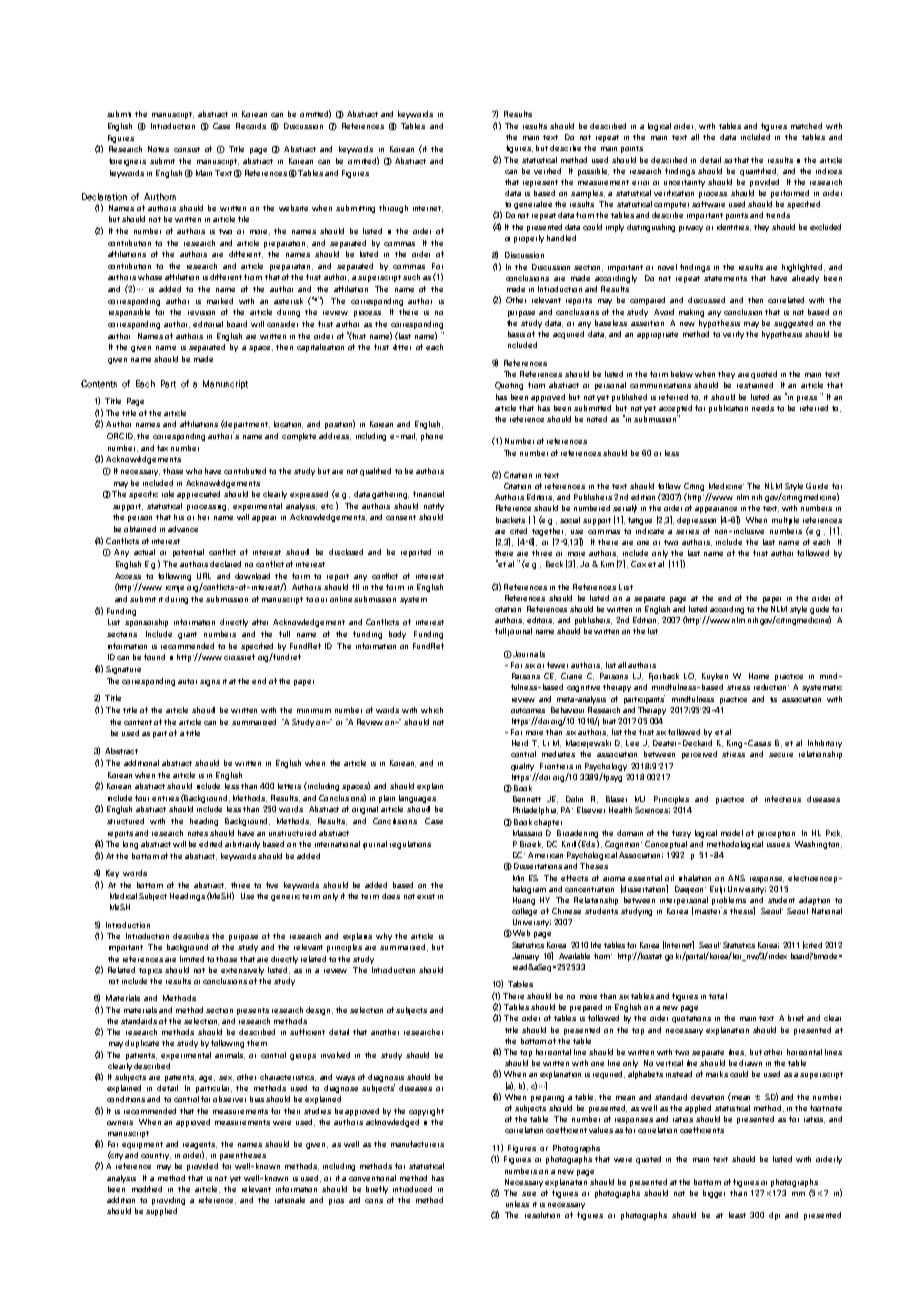  I want to click on foreigners, so click(127, 162).
